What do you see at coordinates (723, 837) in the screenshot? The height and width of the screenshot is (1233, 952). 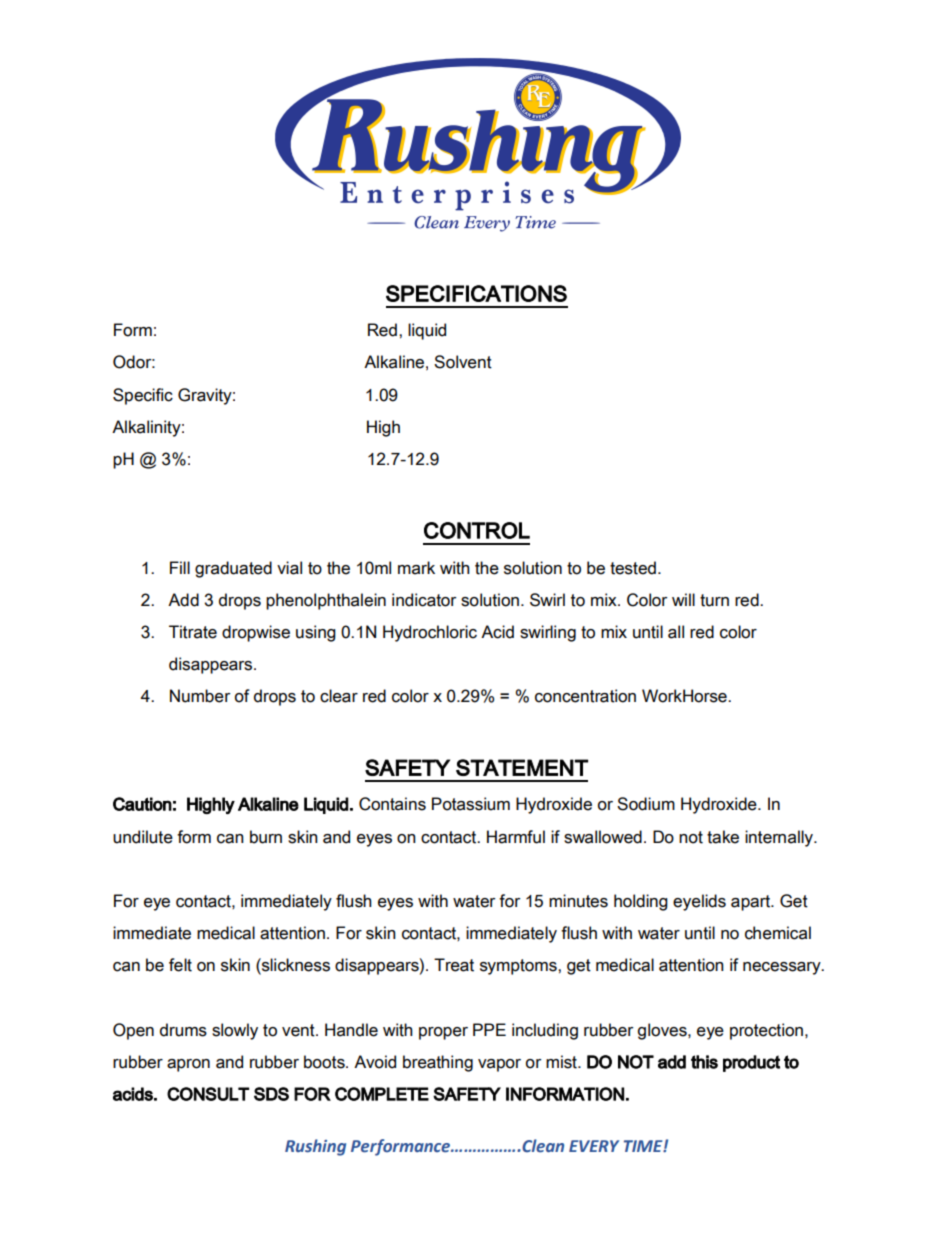 I see `take` at bounding box center [723, 837].
